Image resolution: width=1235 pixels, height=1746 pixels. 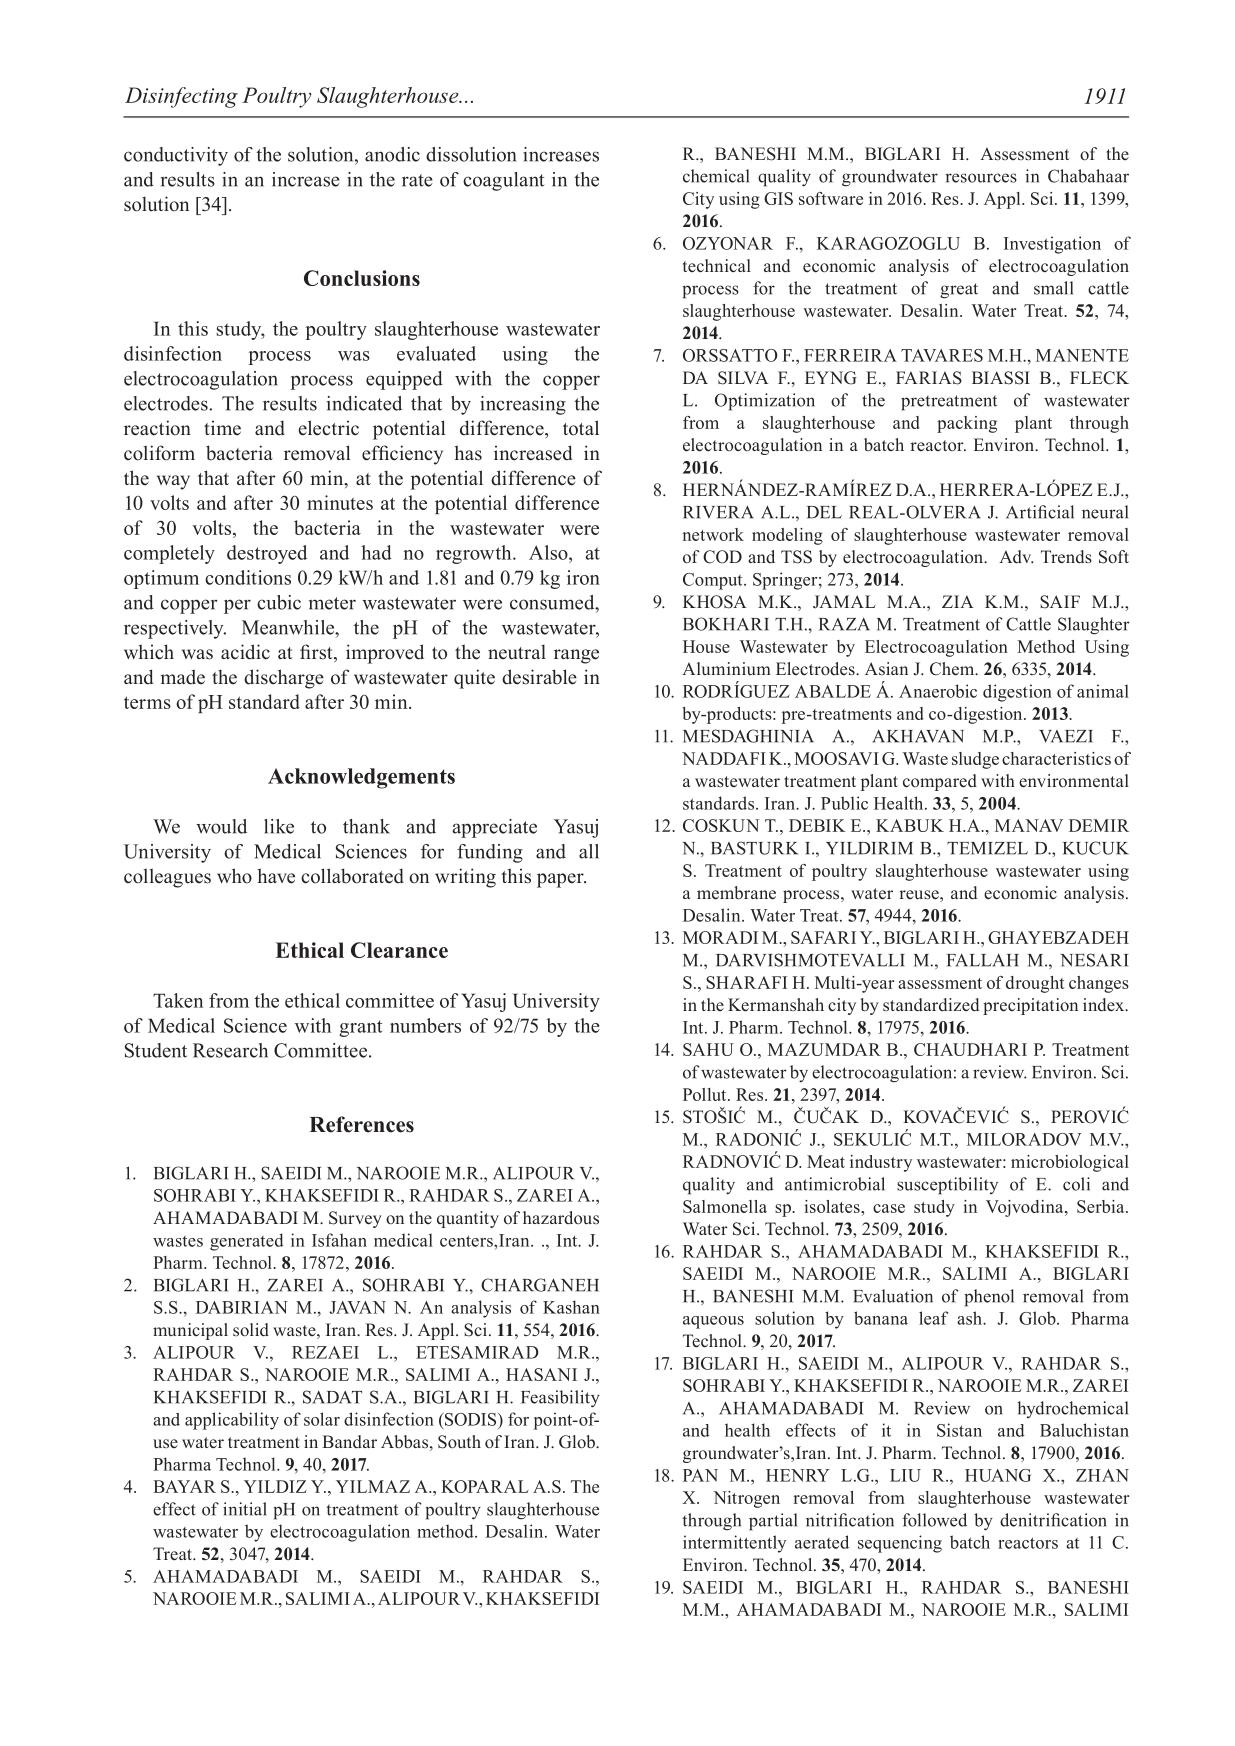 I want to click on conductivity, so click(x=176, y=156).
